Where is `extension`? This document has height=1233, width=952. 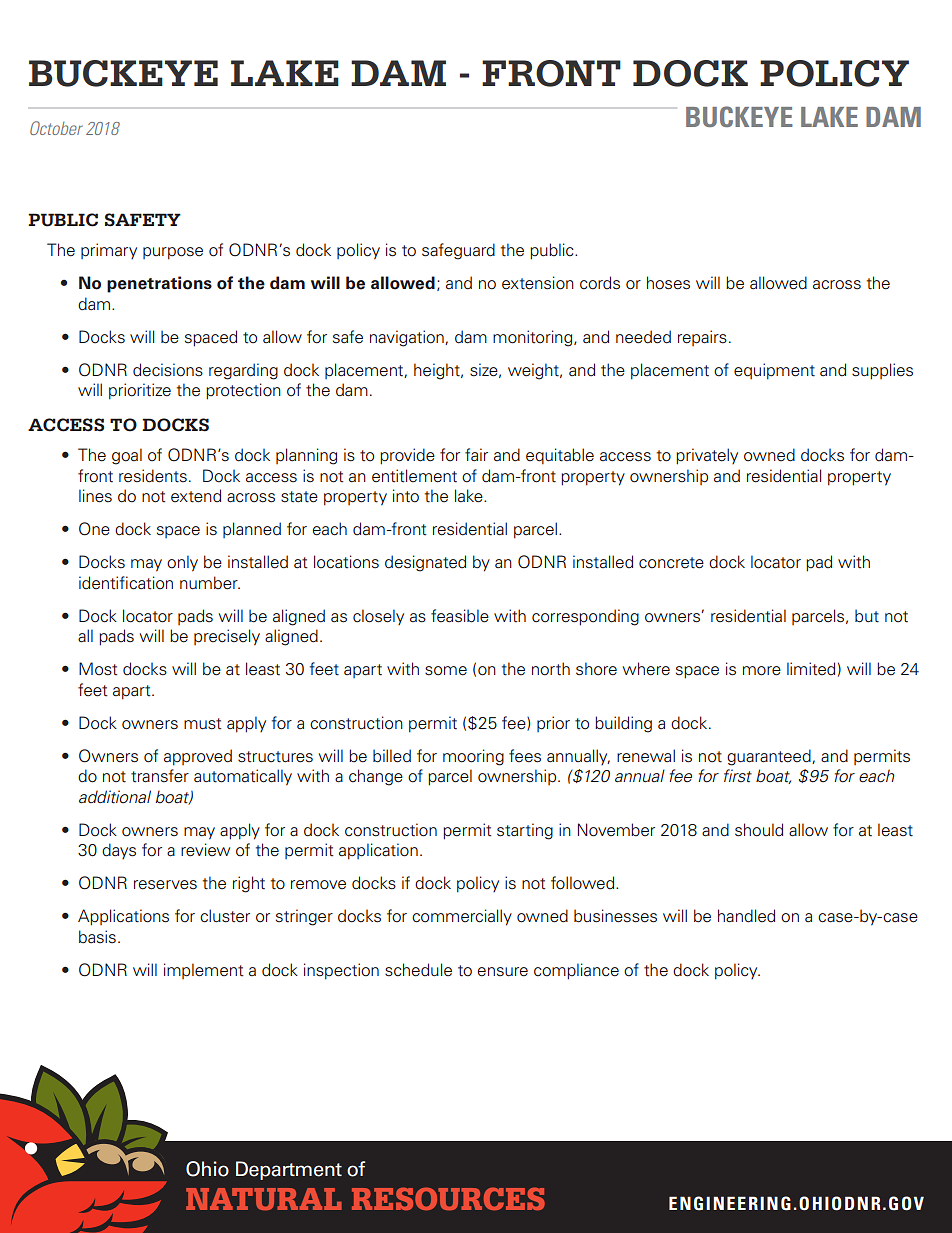 extension is located at coordinates (538, 283).
